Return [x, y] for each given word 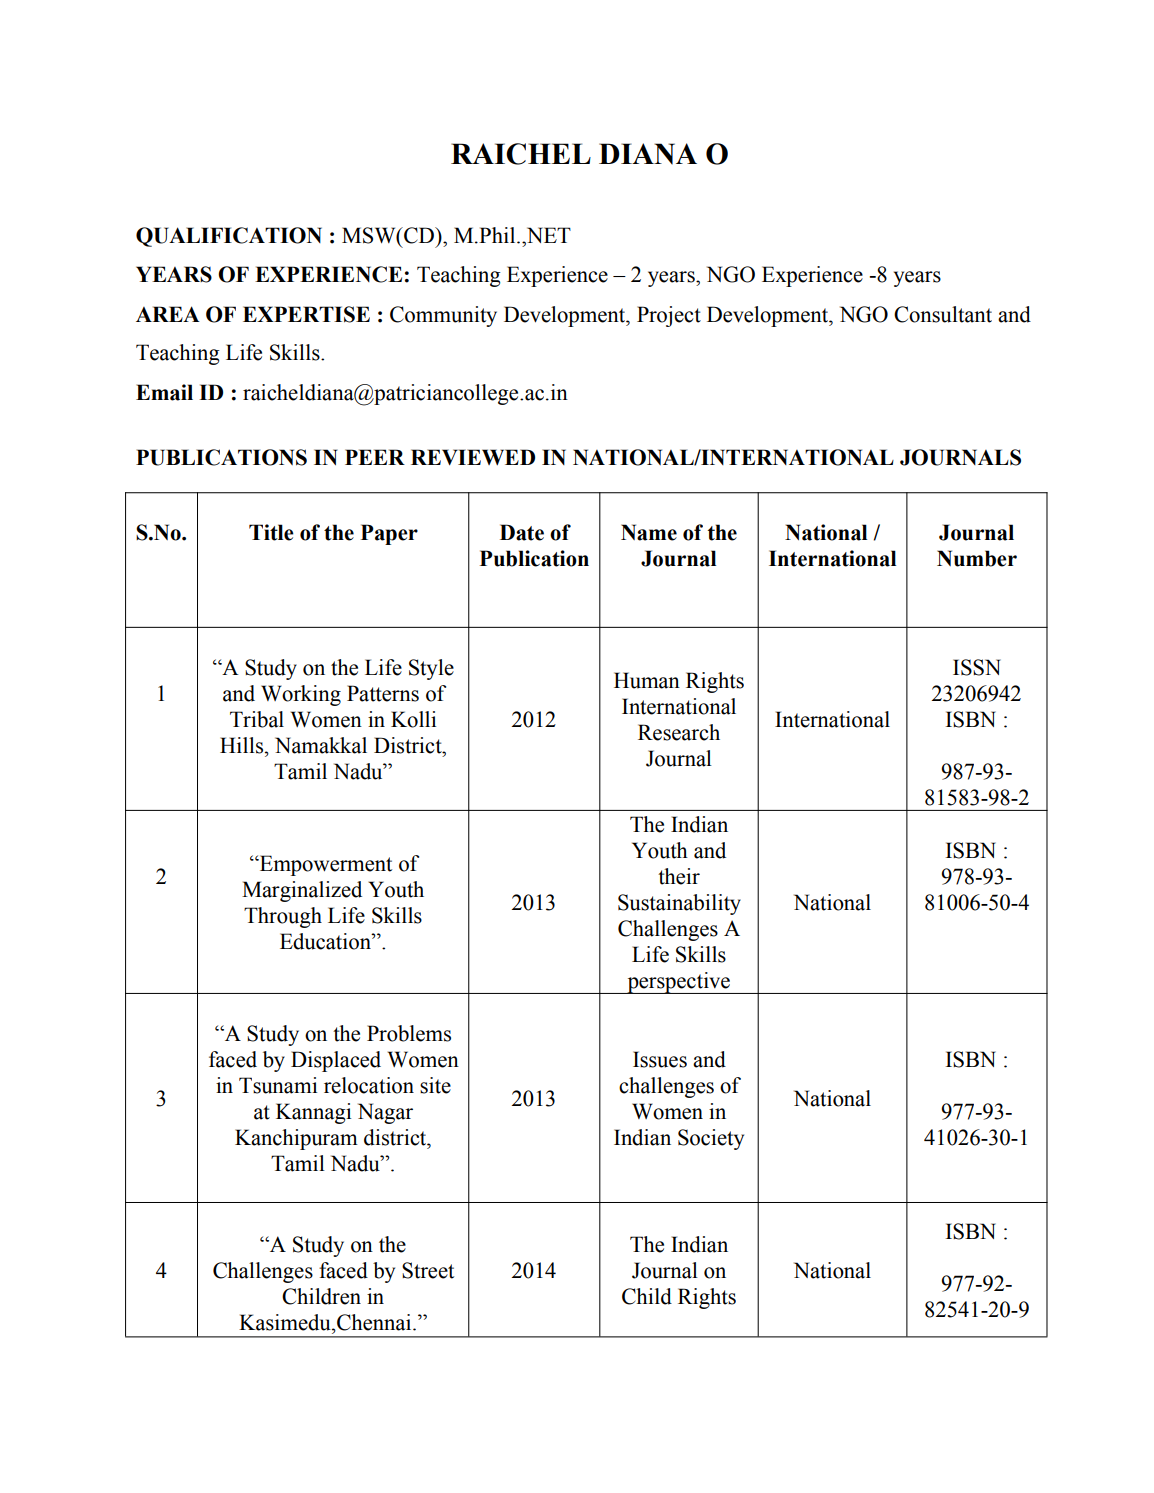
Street [428, 1270]
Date [522, 532]
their [679, 876]
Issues [660, 1059]
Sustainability [679, 904]
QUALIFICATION [229, 237]
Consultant [943, 314]
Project [669, 316]
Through [283, 917]
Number [977, 558]
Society [711, 1139]
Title [271, 532]
